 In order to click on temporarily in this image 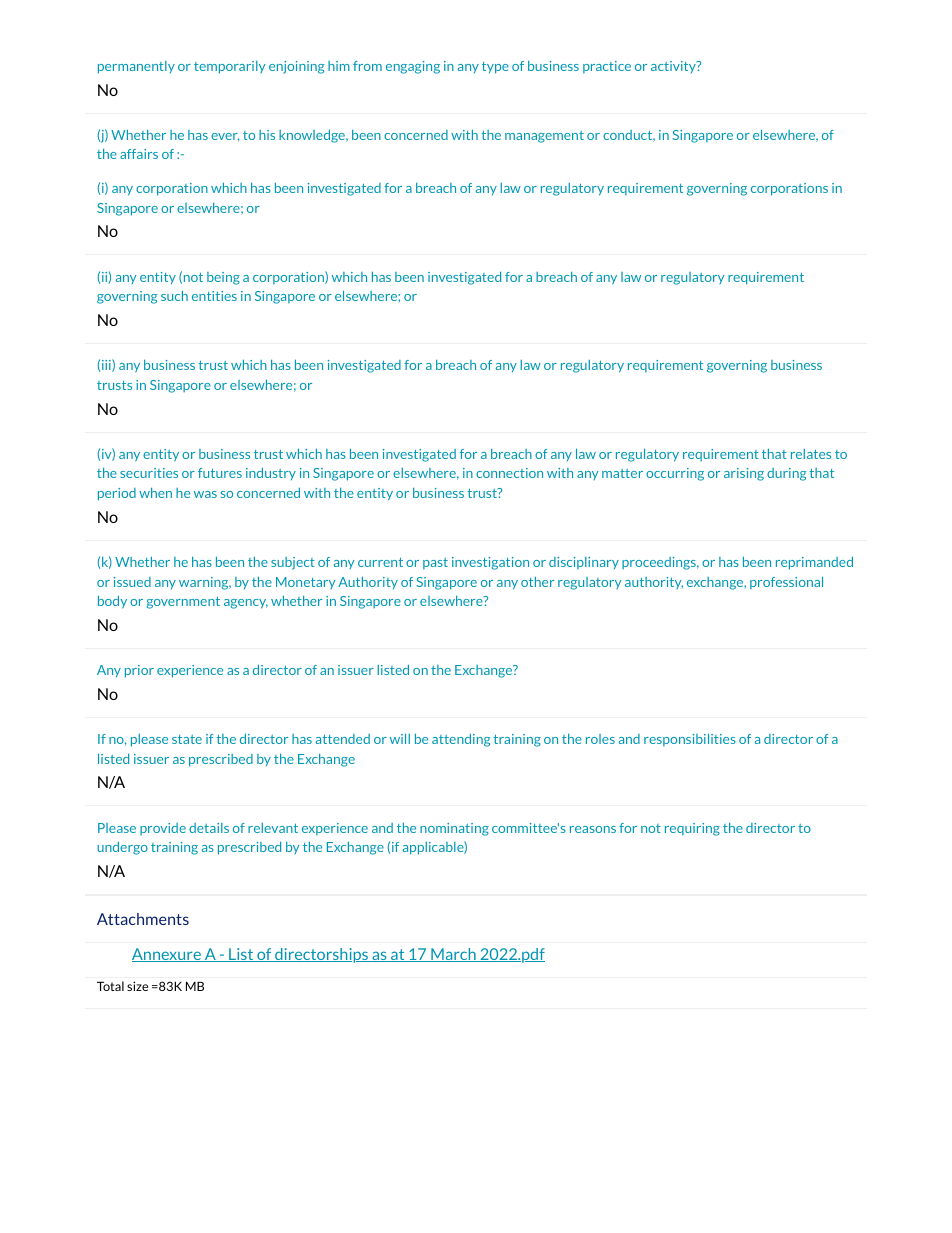, I will do `click(229, 67)`.
